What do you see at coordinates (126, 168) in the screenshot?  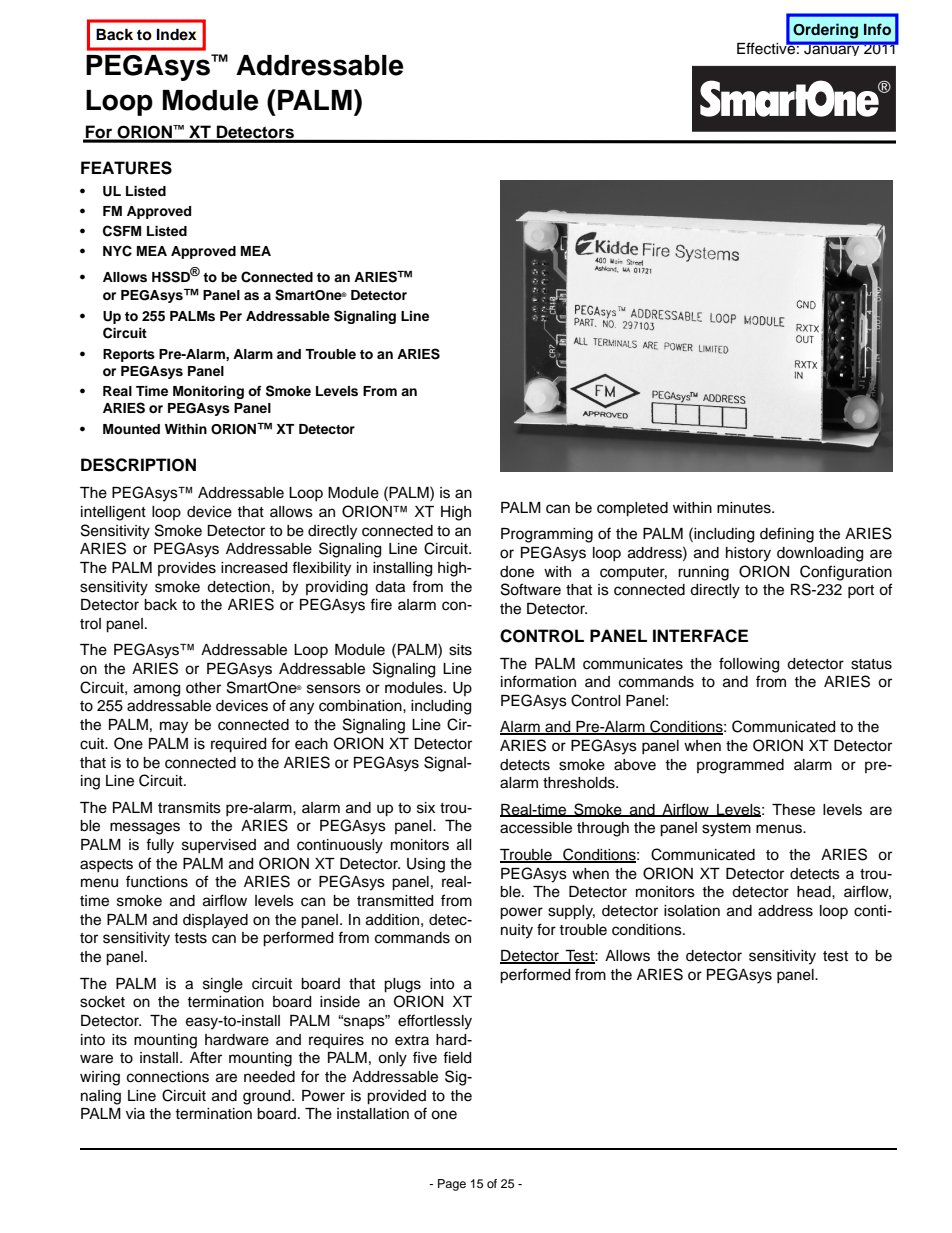 I see `FEATURES` at bounding box center [126, 168].
